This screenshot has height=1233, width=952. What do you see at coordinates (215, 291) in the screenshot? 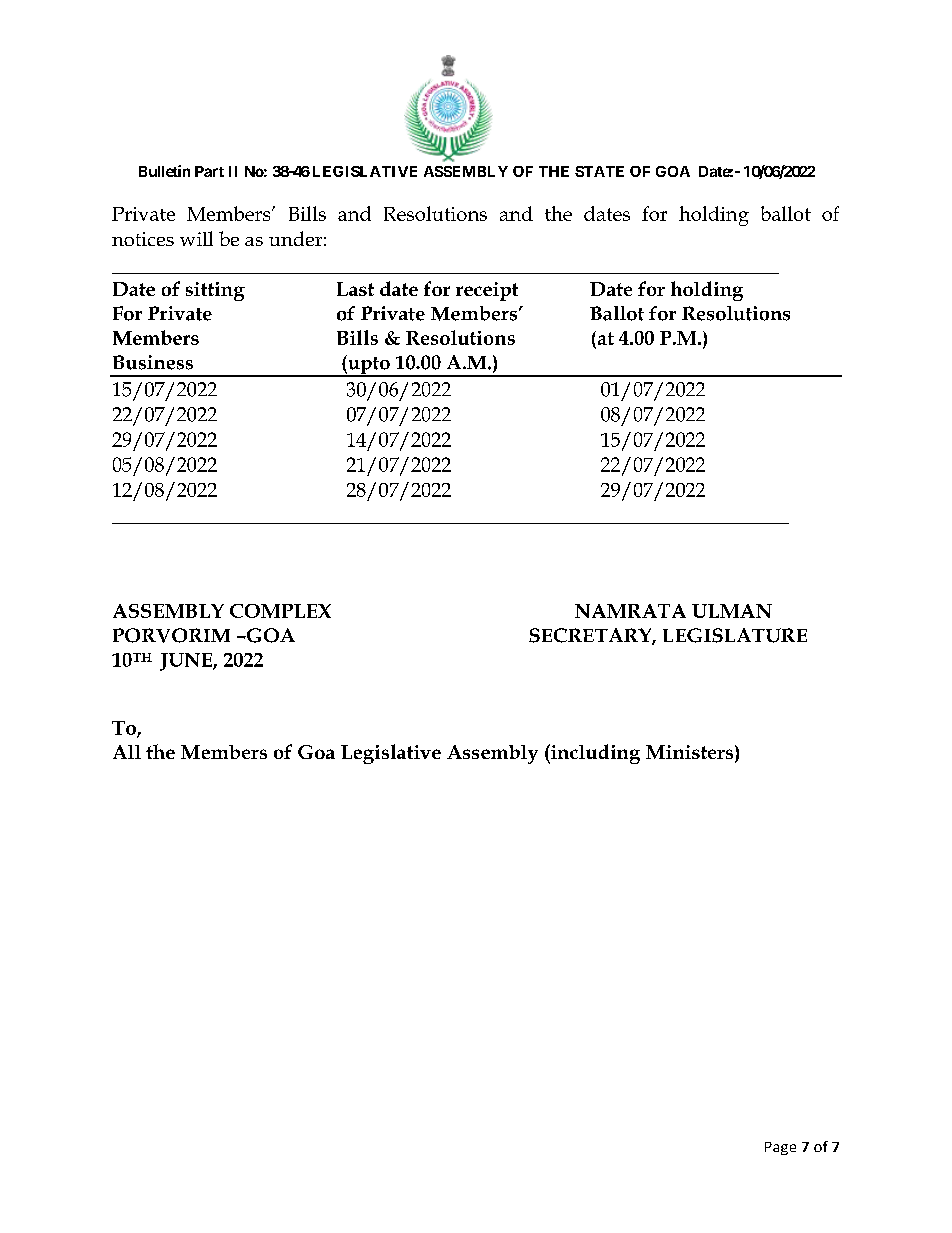
I see `sitting` at bounding box center [215, 291].
